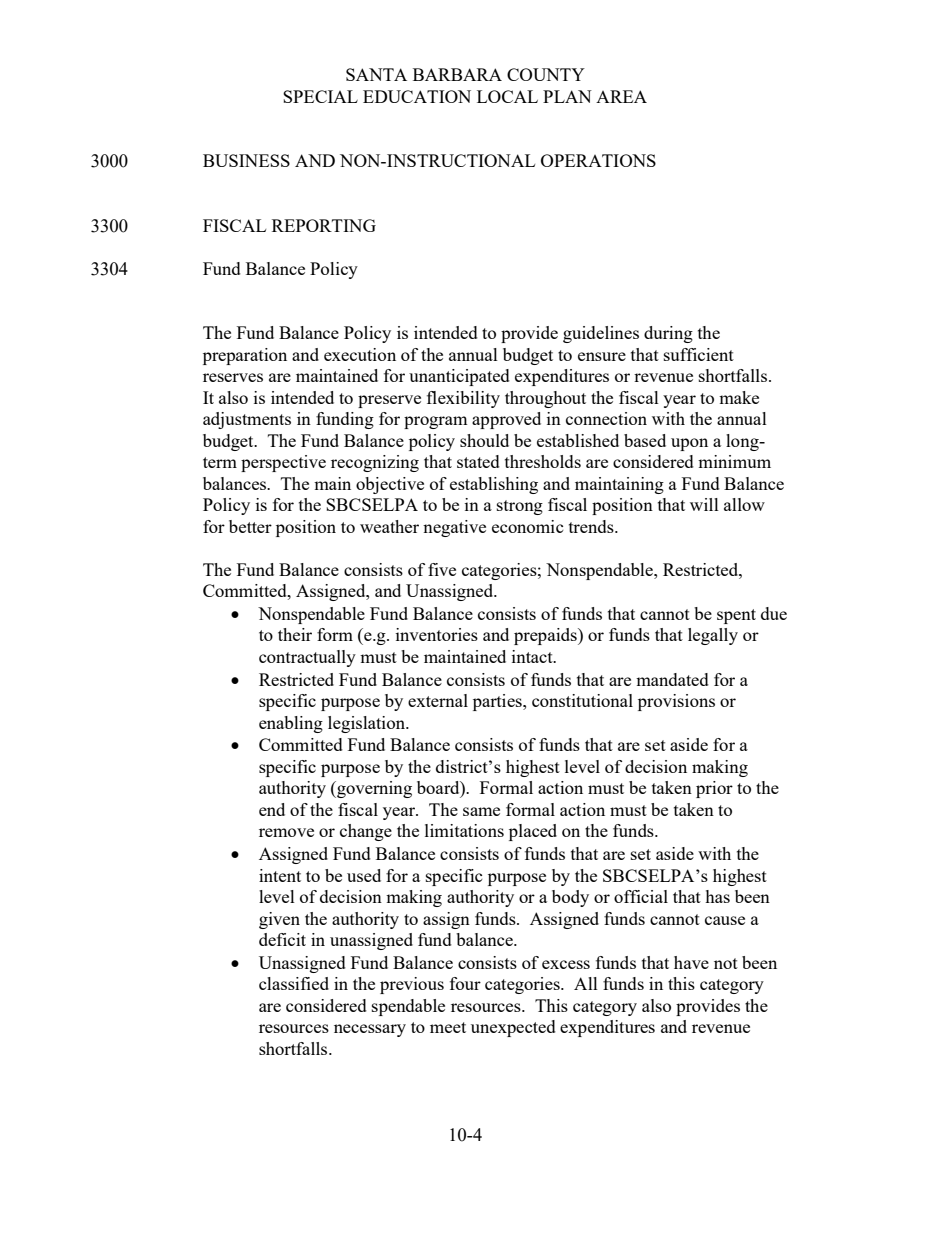 The image size is (952, 1233). What do you see at coordinates (527, 526) in the document?
I see `economic` at bounding box center [527, 526].
